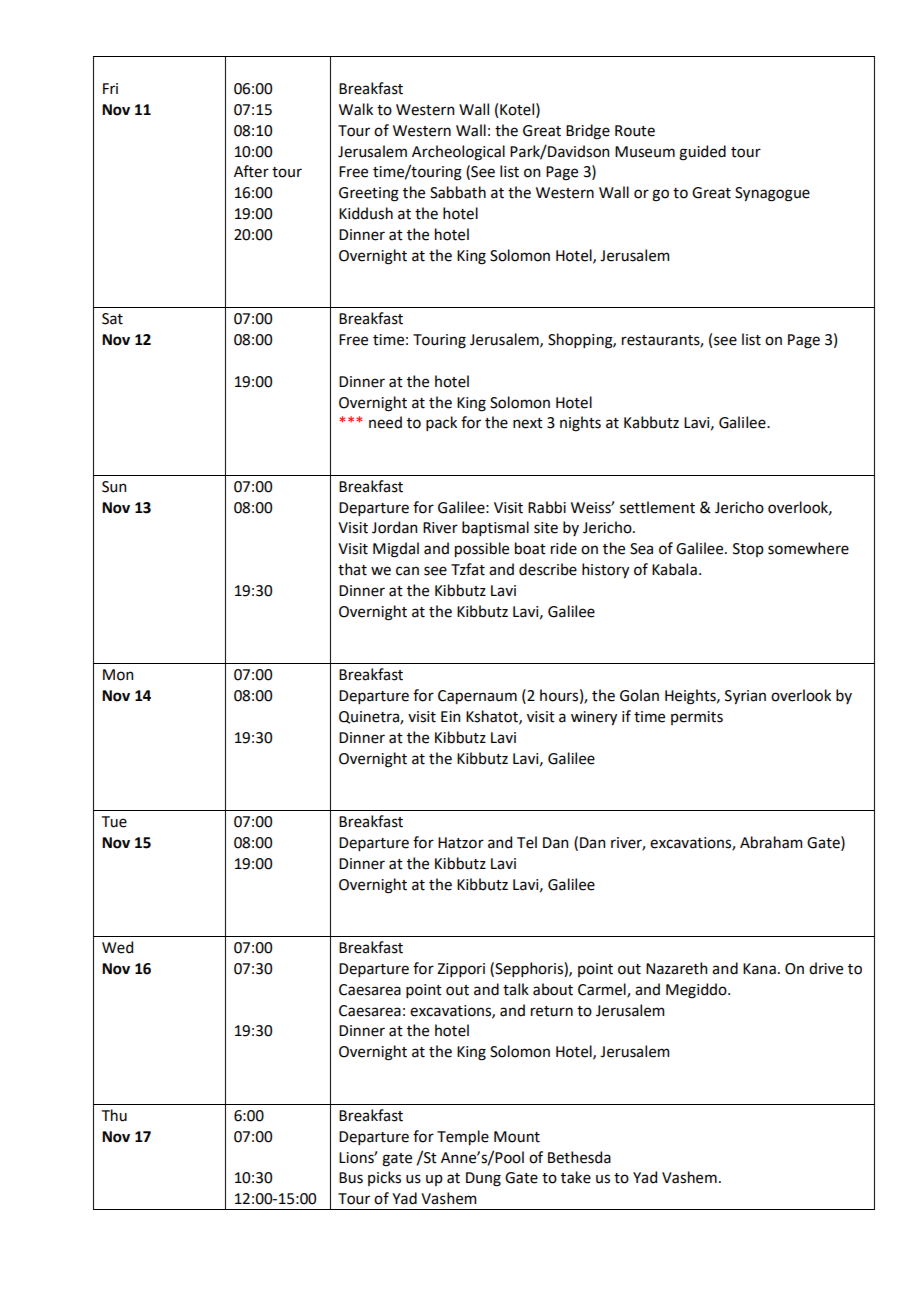 The height and width of the screenshot is (1308, 924). I want to click on settlement, so click(657, 507).
